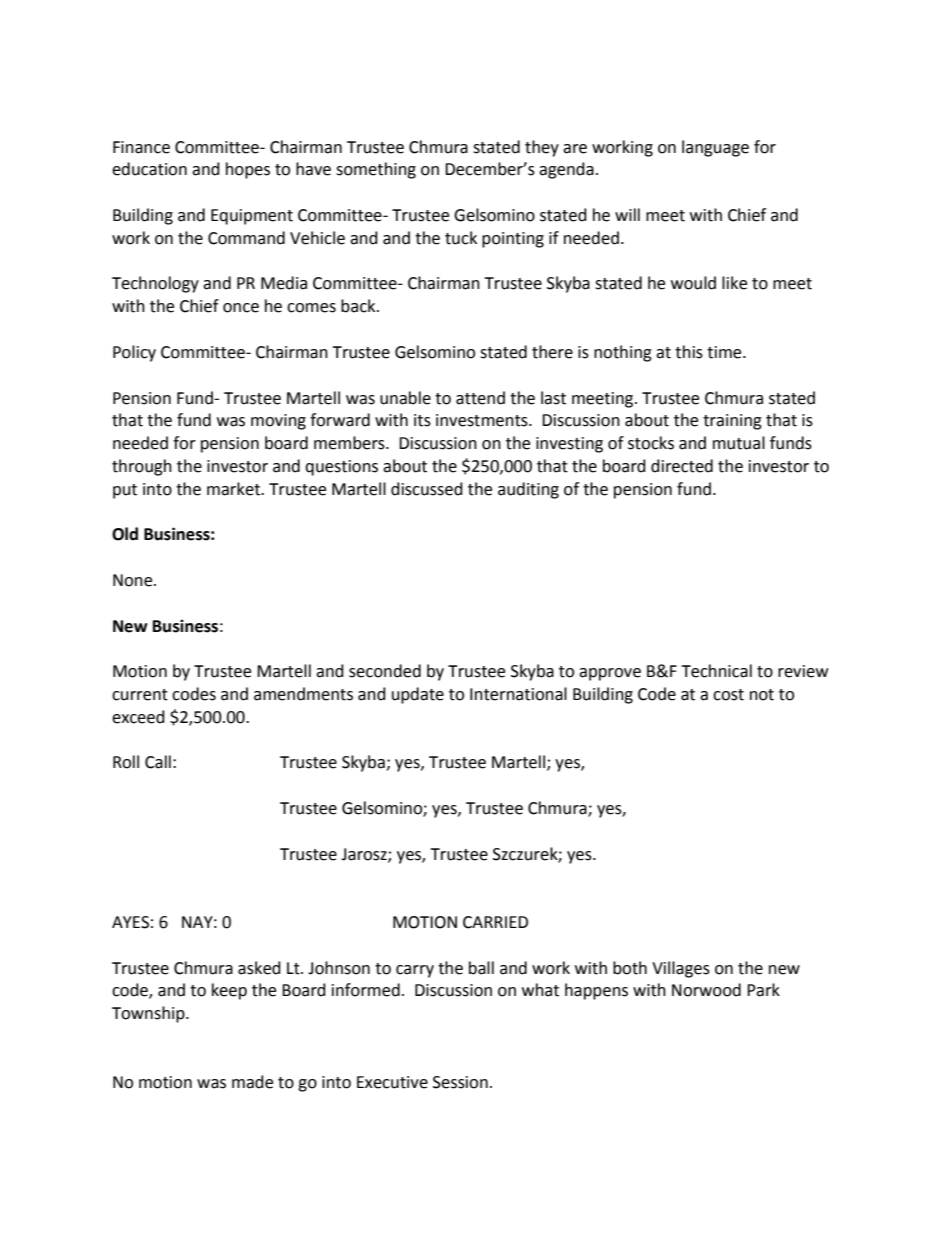 Image resolution: width=952 pixels, height=1233 pixels. What do you see at coordinates (480, 398) in the screenshot?
I see `attend` at bounding box center [480, 398].
